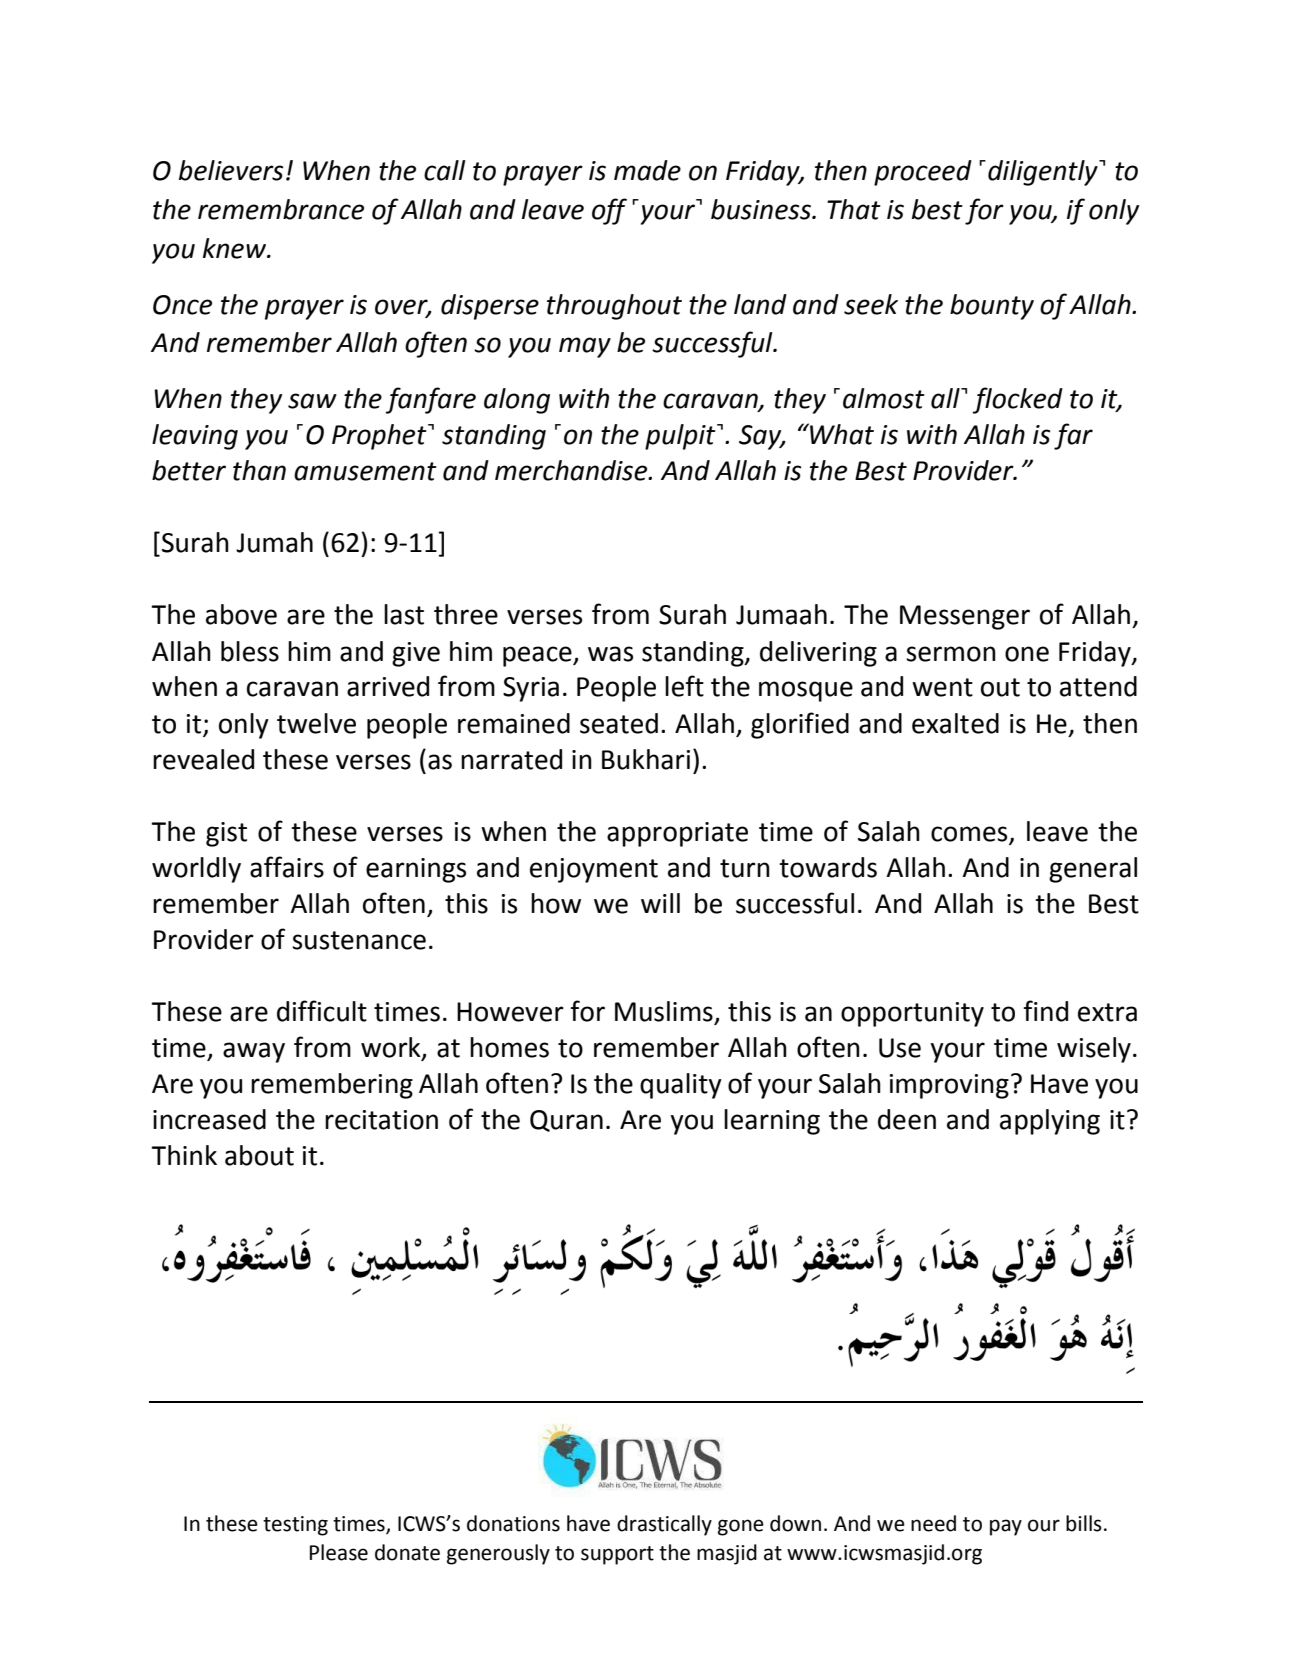 The width and height of the screenshot is (1291, 1670). I want to click on comes, so click(969, 834).
